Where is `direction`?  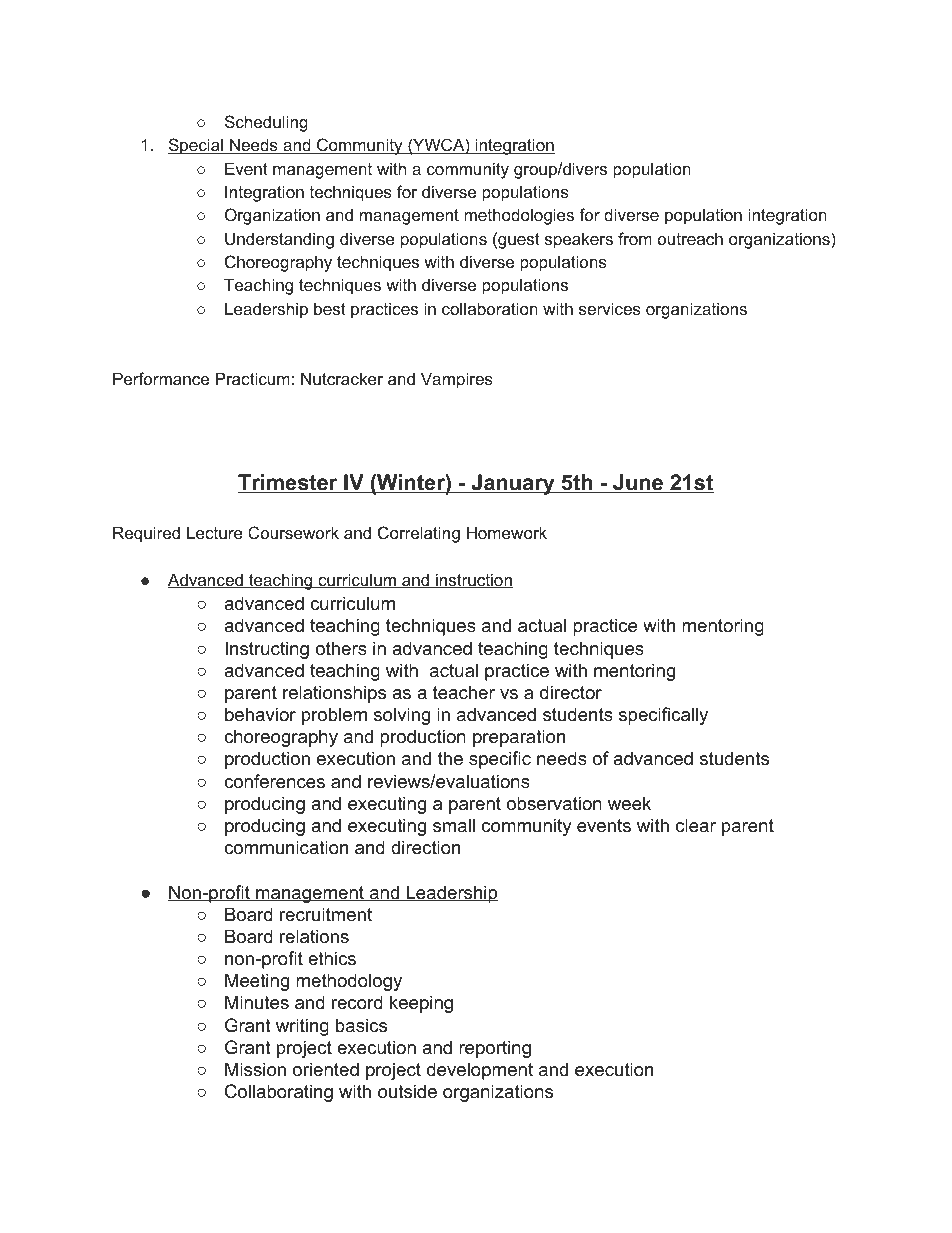
direction is located at coordinates (425, 847).
